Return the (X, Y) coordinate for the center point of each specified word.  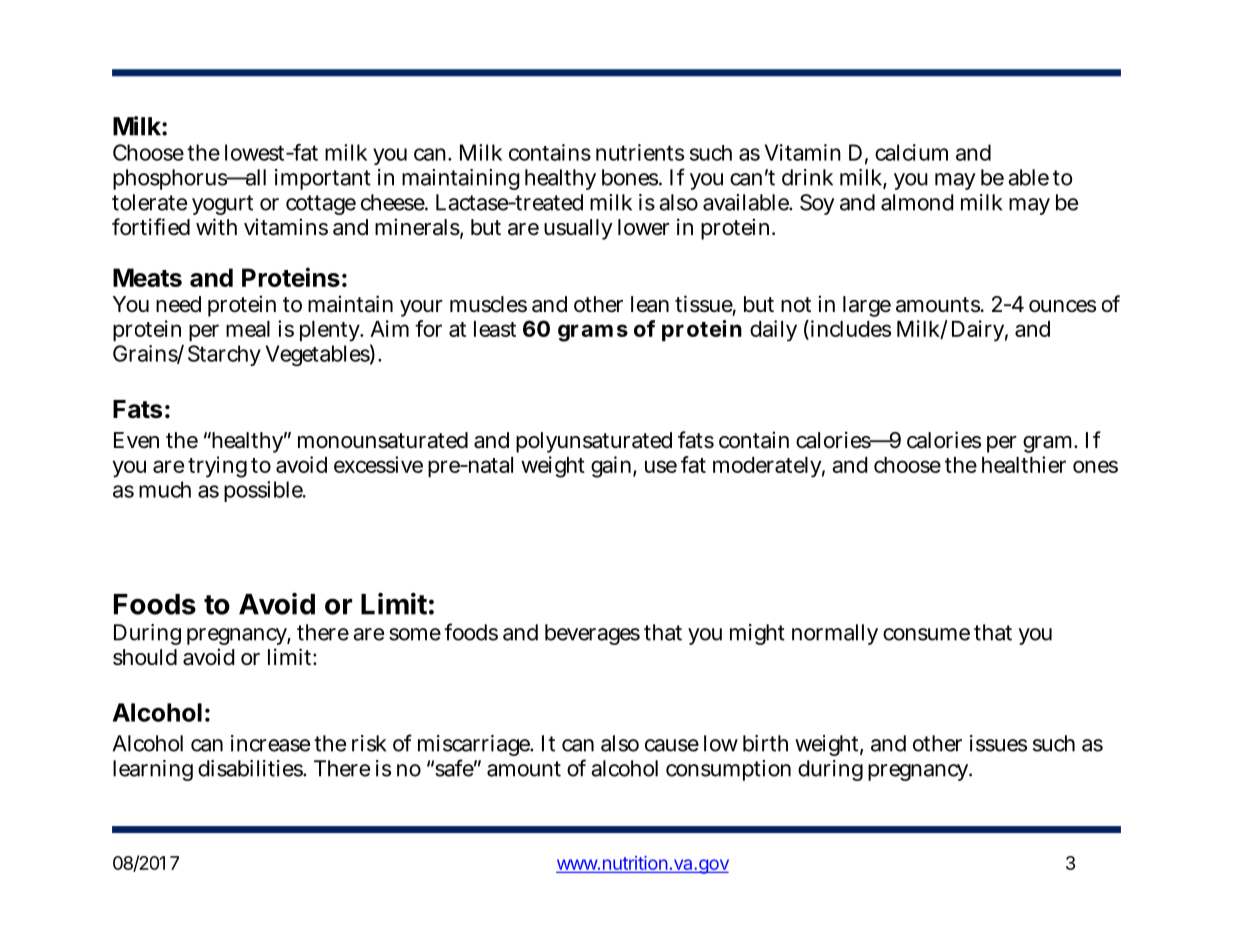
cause (672, 745)
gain (612, 467)
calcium (911, 152)
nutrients (640, 152)
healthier (1024, 464)
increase (270, 743)
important (323, 179)
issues (998, 743)
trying (217, 467)
